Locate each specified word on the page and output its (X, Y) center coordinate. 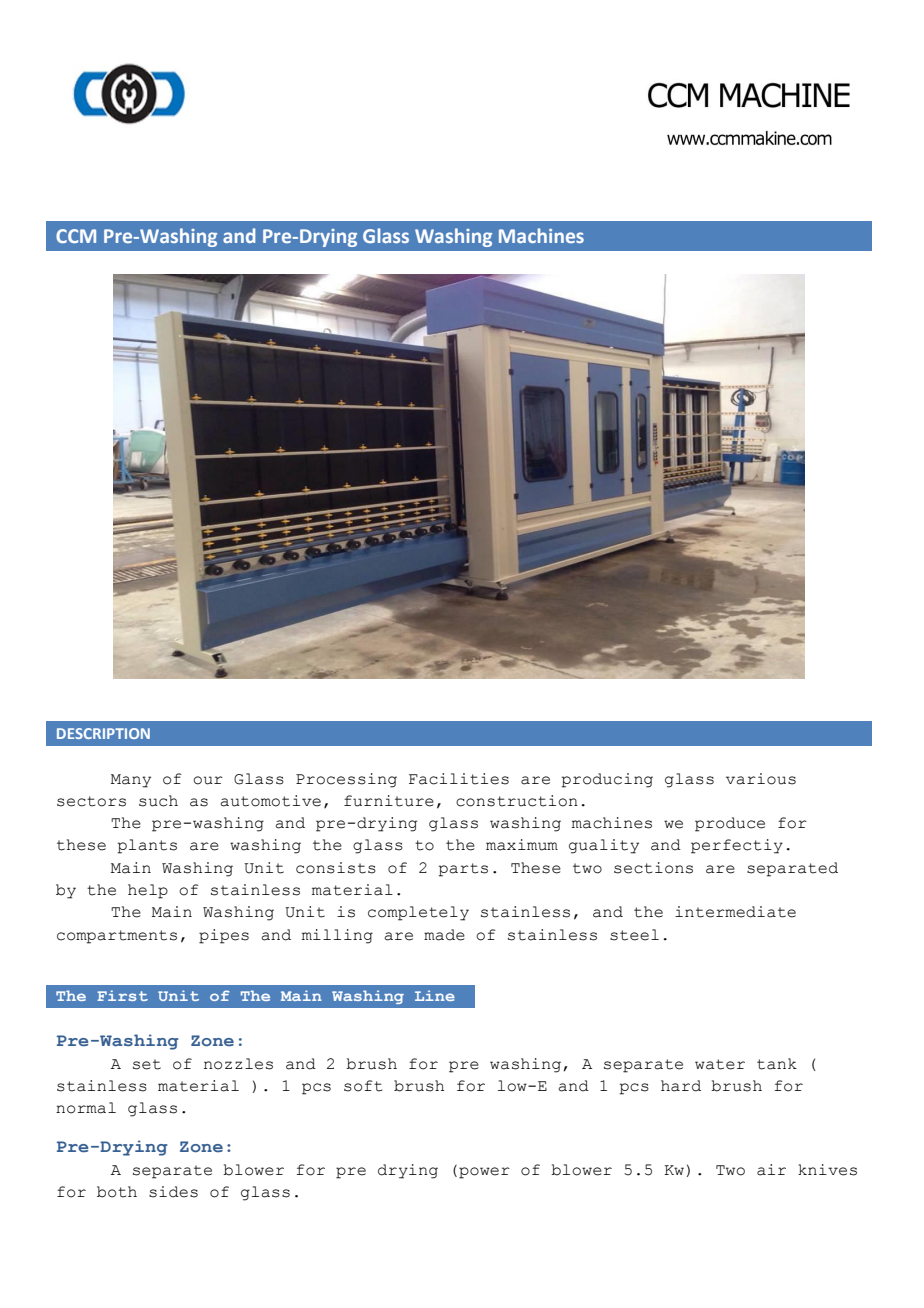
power (484, 1173)
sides (173, 1192)
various (761, 779)
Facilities (459, 779)
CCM (76, 236)
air (771, 1170)
